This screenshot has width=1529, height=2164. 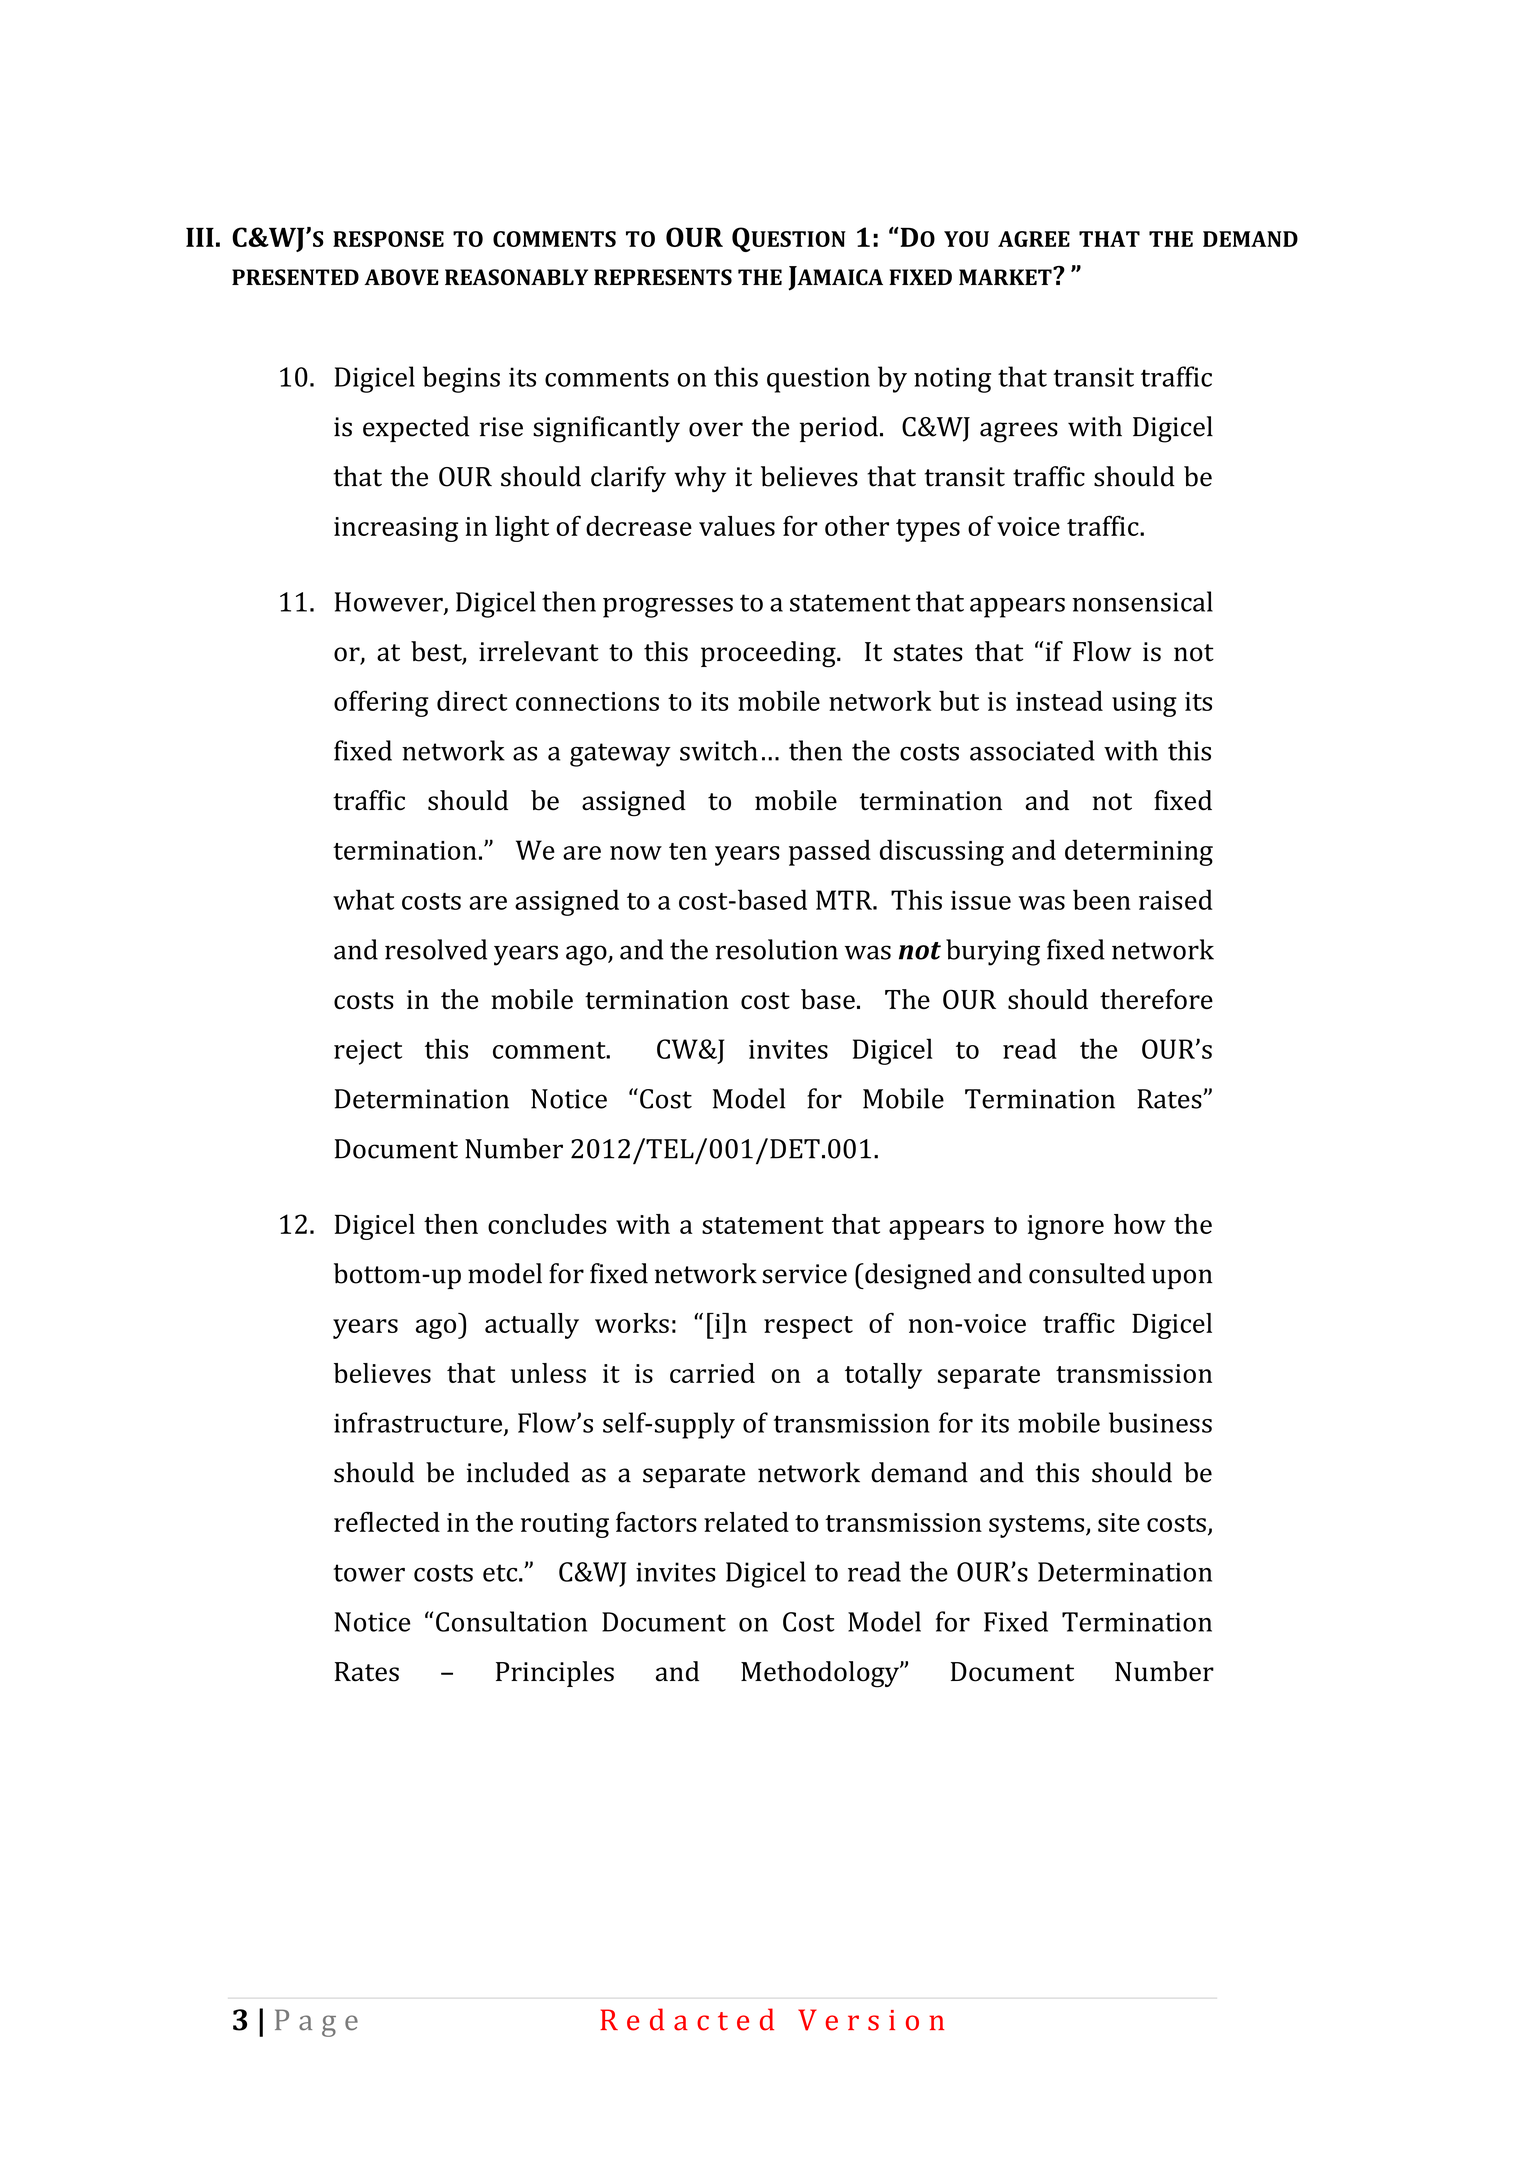 I want to click on YOU, so click(x=966, y=239).
